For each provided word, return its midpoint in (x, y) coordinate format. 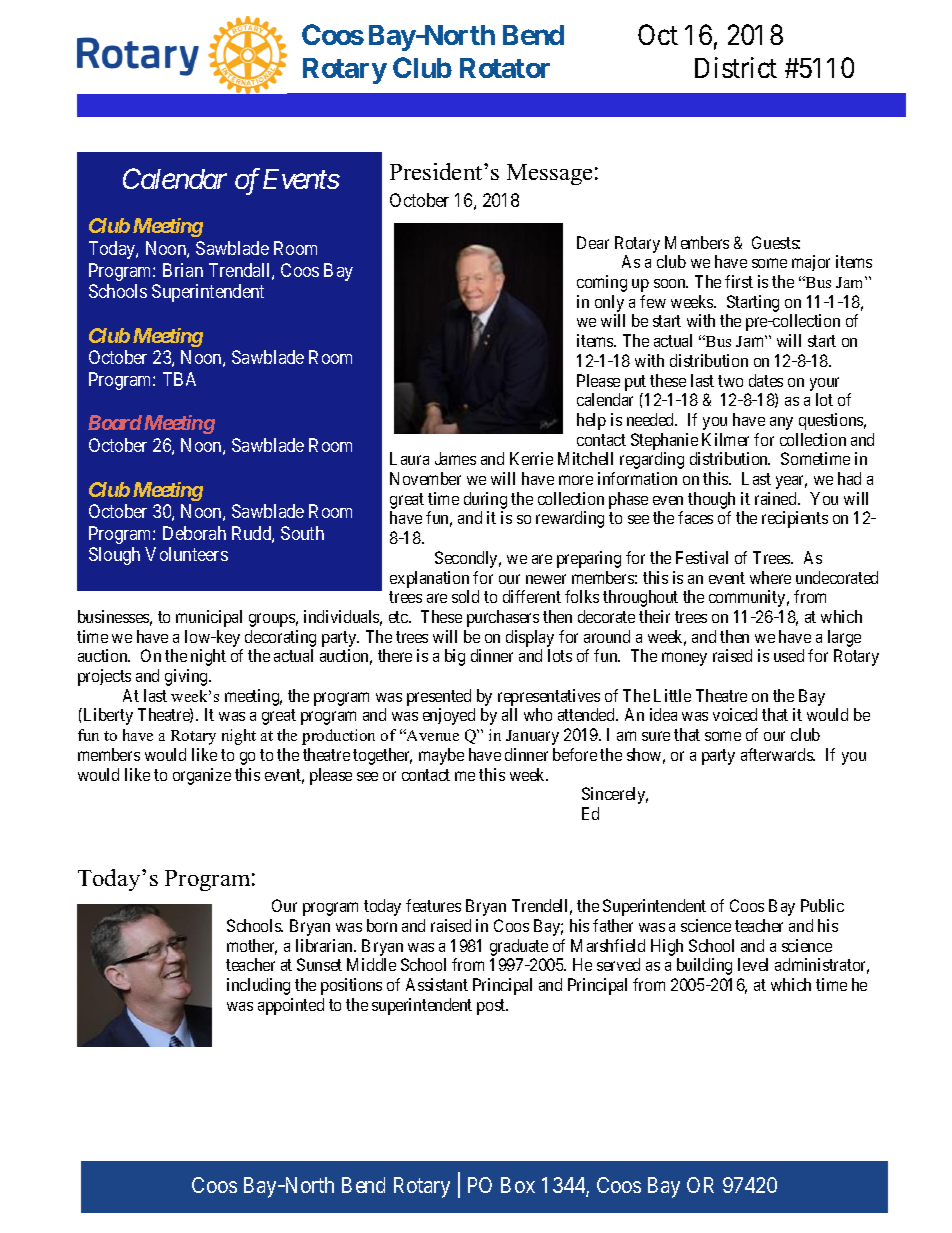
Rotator (505, 68)
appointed (291, 1006)
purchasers (503, 618)
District (736, 67)
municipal (209, 618)
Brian (183, 270)
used (789, 655)
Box (518, 1185)
